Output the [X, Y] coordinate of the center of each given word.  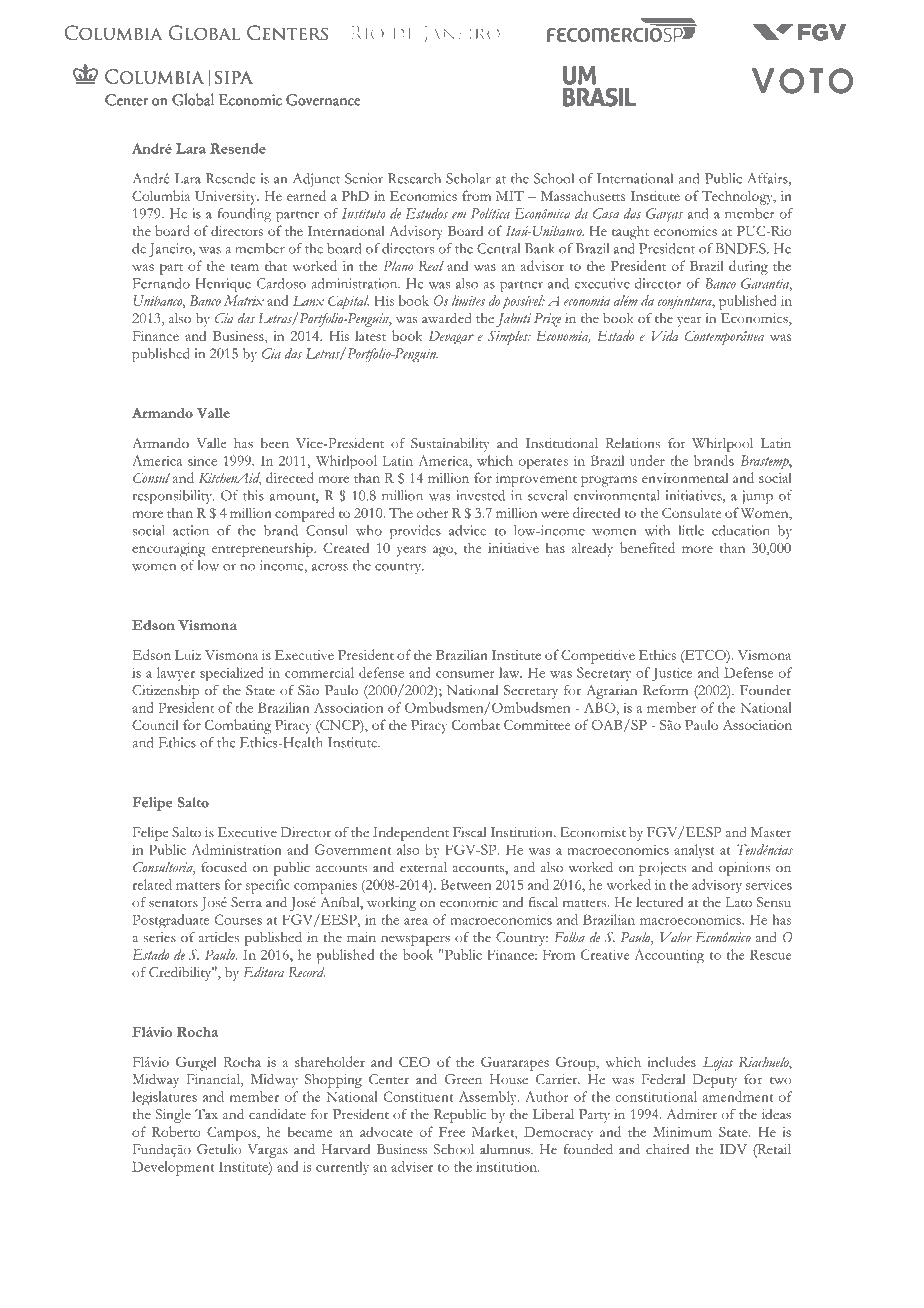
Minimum [682, 1132]
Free [452, 1132]
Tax [206, 1114]
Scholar [468, 178]
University [227, 198]
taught [630, 232]
